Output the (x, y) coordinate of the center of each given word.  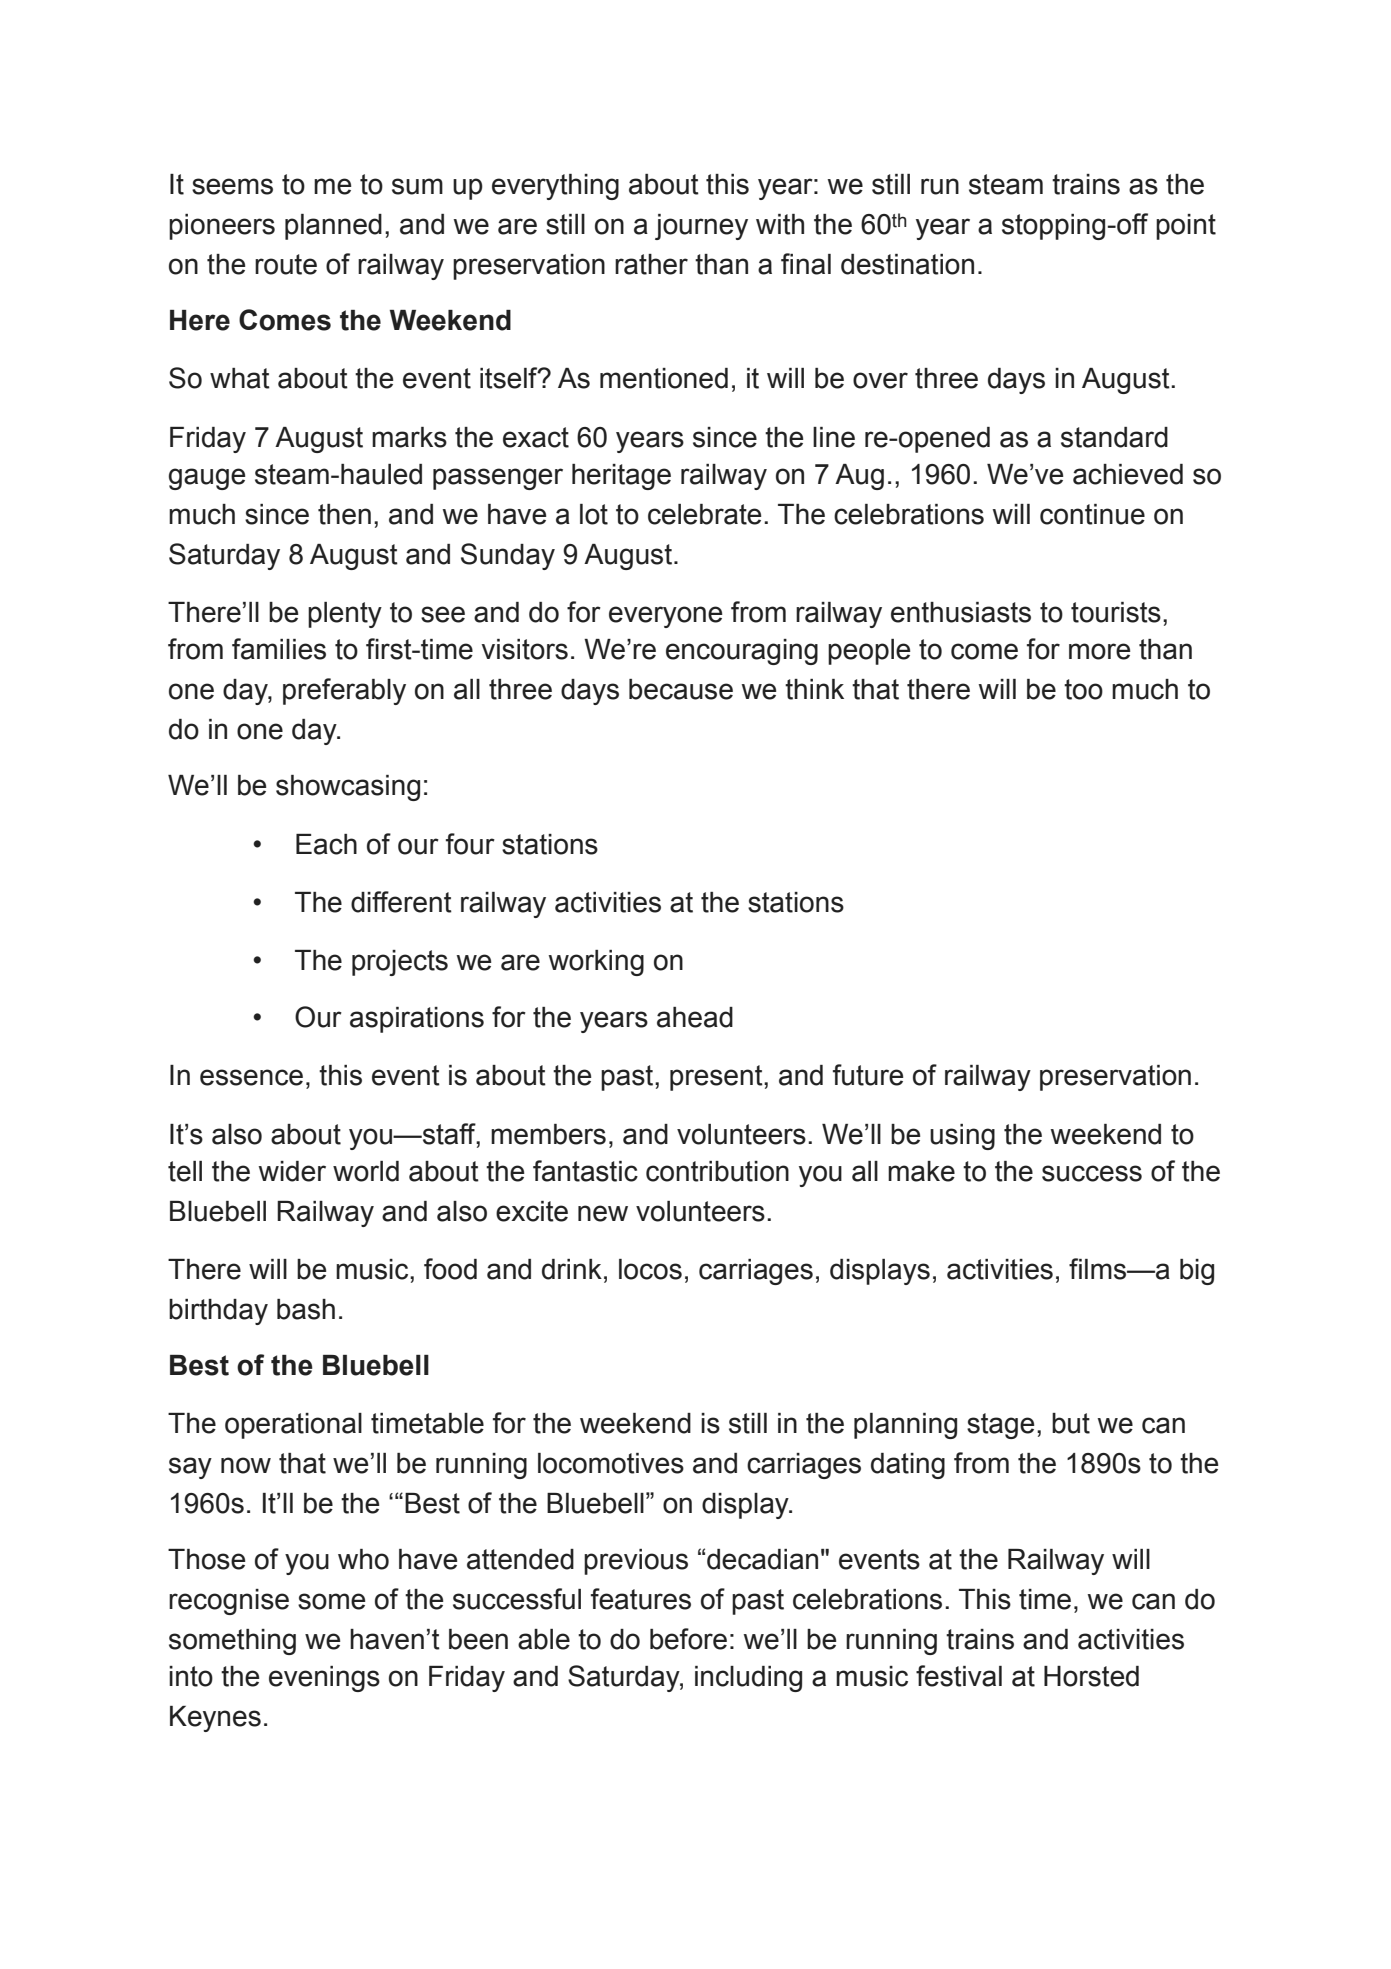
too (1083, 689)
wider (292, 1171)
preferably (344, 691)
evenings (324, 1679)
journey (701, 227)
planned (333, 227)
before (688, 1639)
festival (959, 1676)
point (1186, 227)
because (681, 689)
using (962, 1137)
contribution (717, 1171)
